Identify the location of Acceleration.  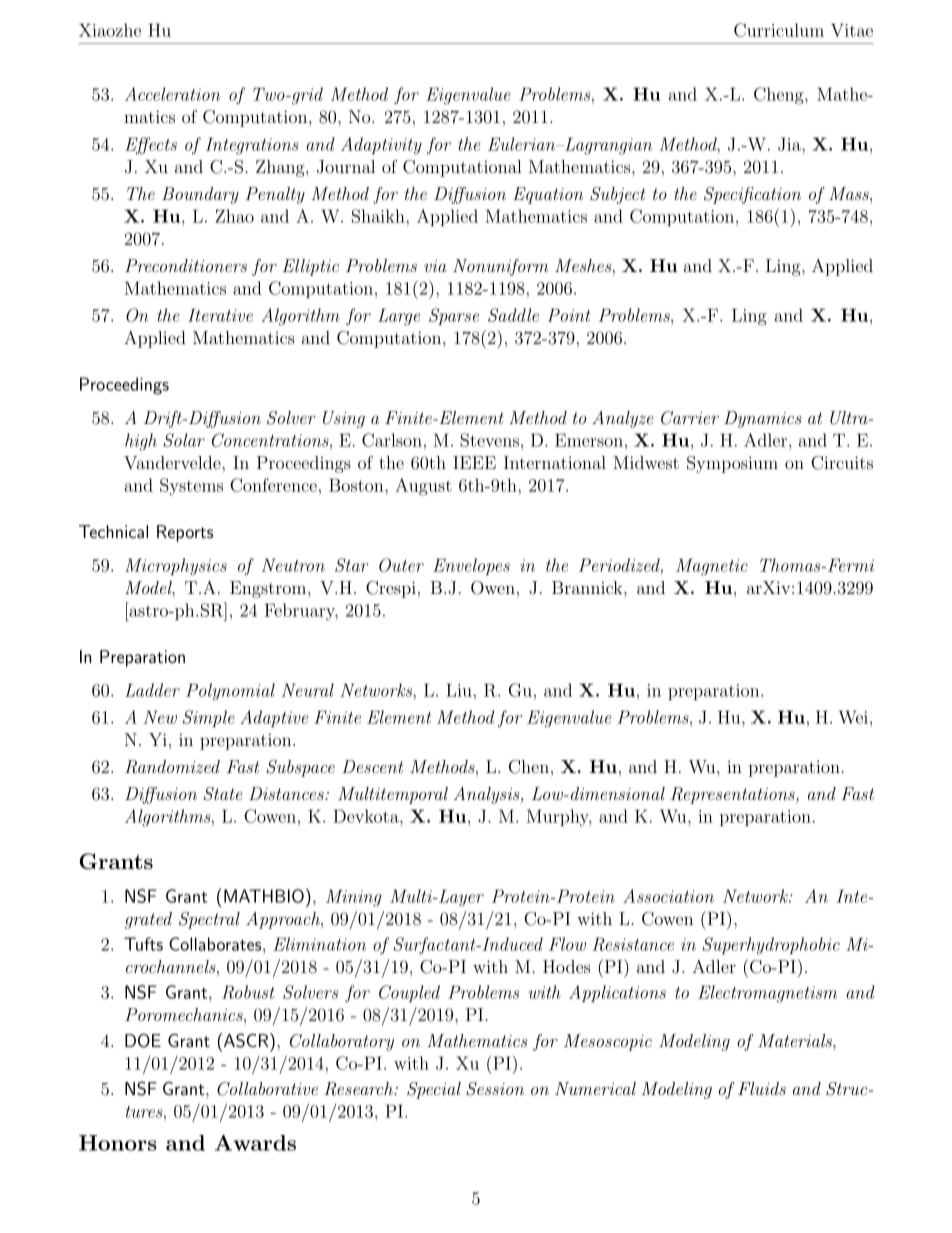
(172, 94).
